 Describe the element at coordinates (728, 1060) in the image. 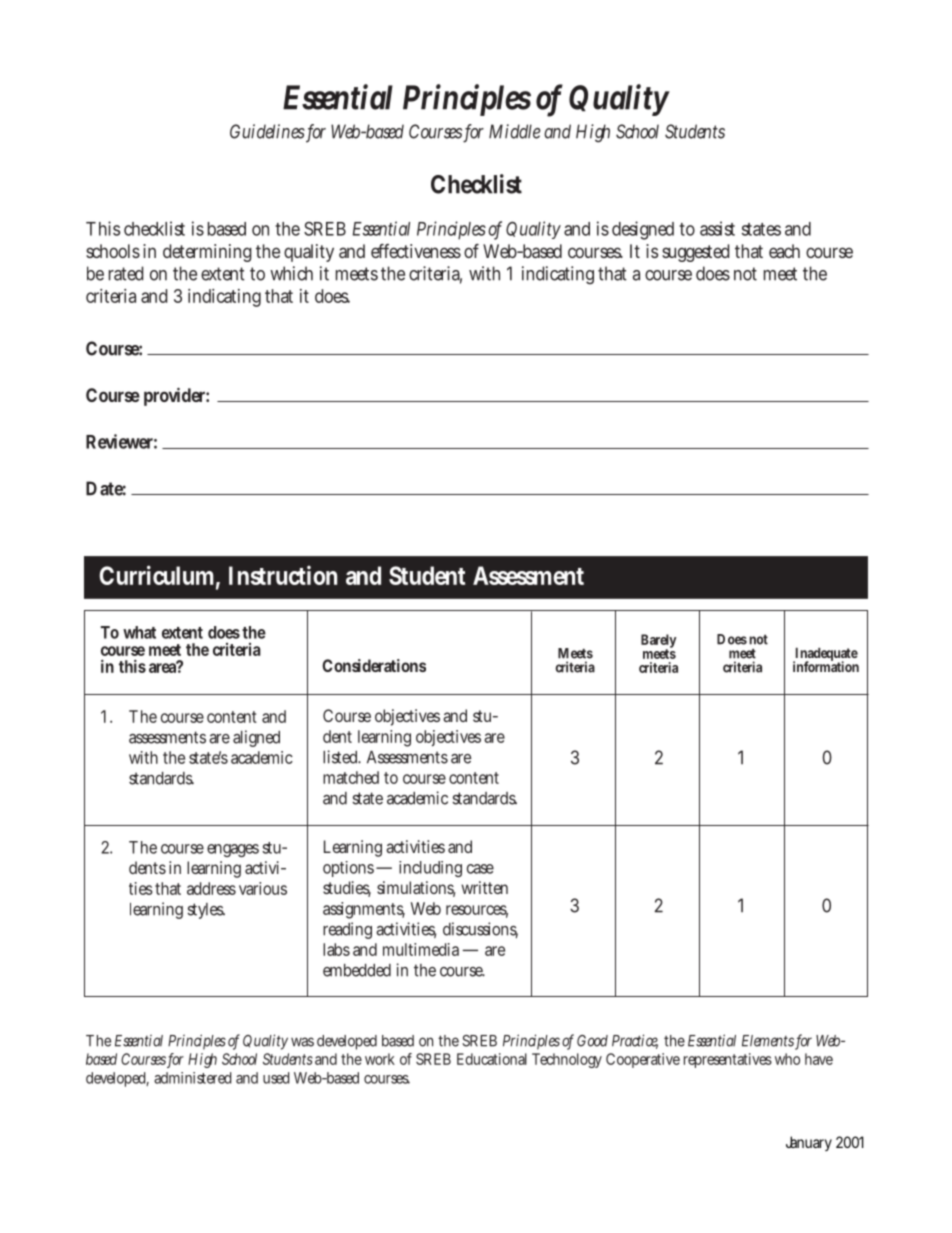

I see `representatives` at that location.
